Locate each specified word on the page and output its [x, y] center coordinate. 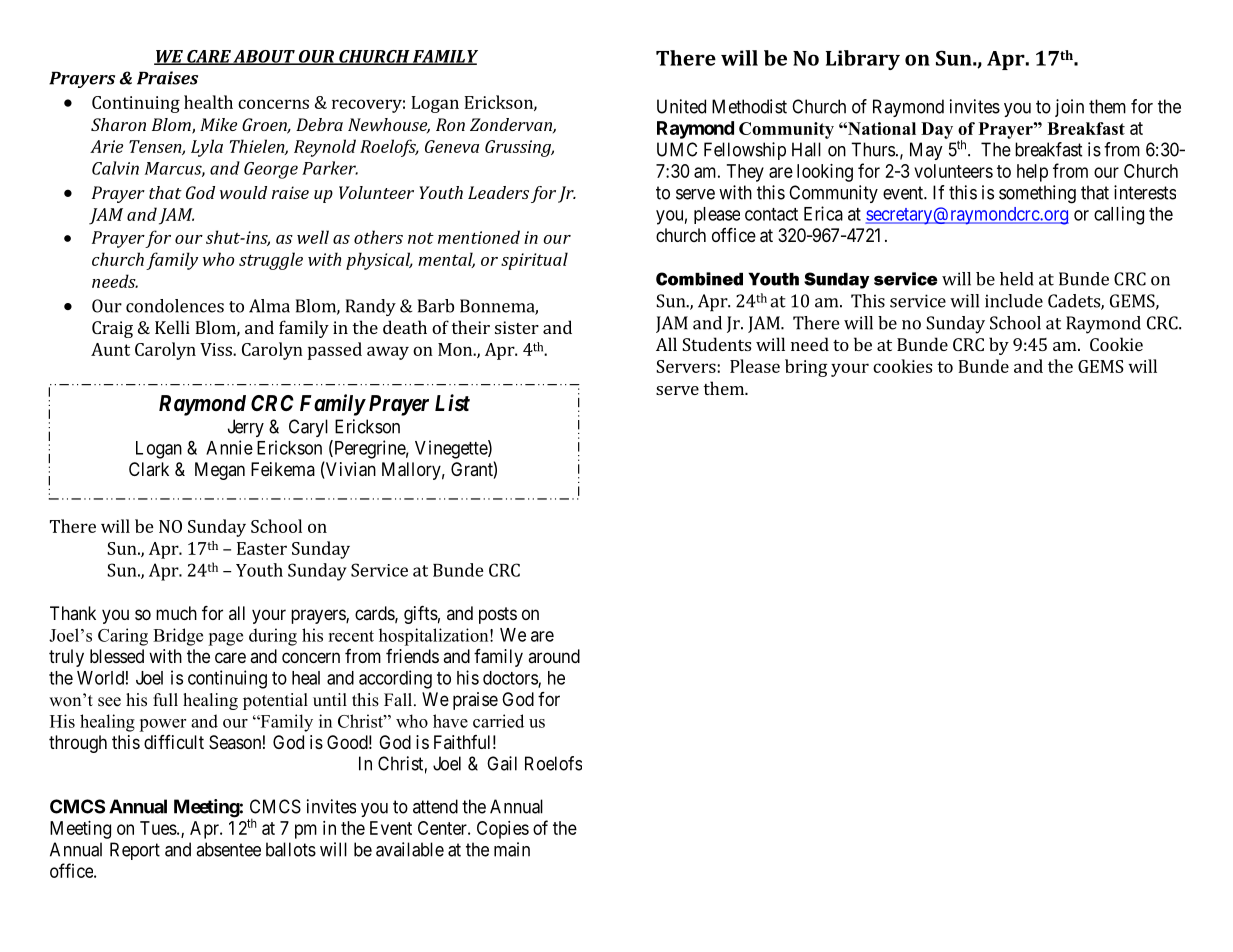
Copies [503, 830]
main [512, 849]
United [681, 106]
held [1017, 279]
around [554, 656]
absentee [228, 849]
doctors [511, 679]
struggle [271, 261]
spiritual [534, 261]
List [452, 402]
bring [806, 368]
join [1069, 108]
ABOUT [264, 57]
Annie [229, 447]
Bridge [178, 637]
